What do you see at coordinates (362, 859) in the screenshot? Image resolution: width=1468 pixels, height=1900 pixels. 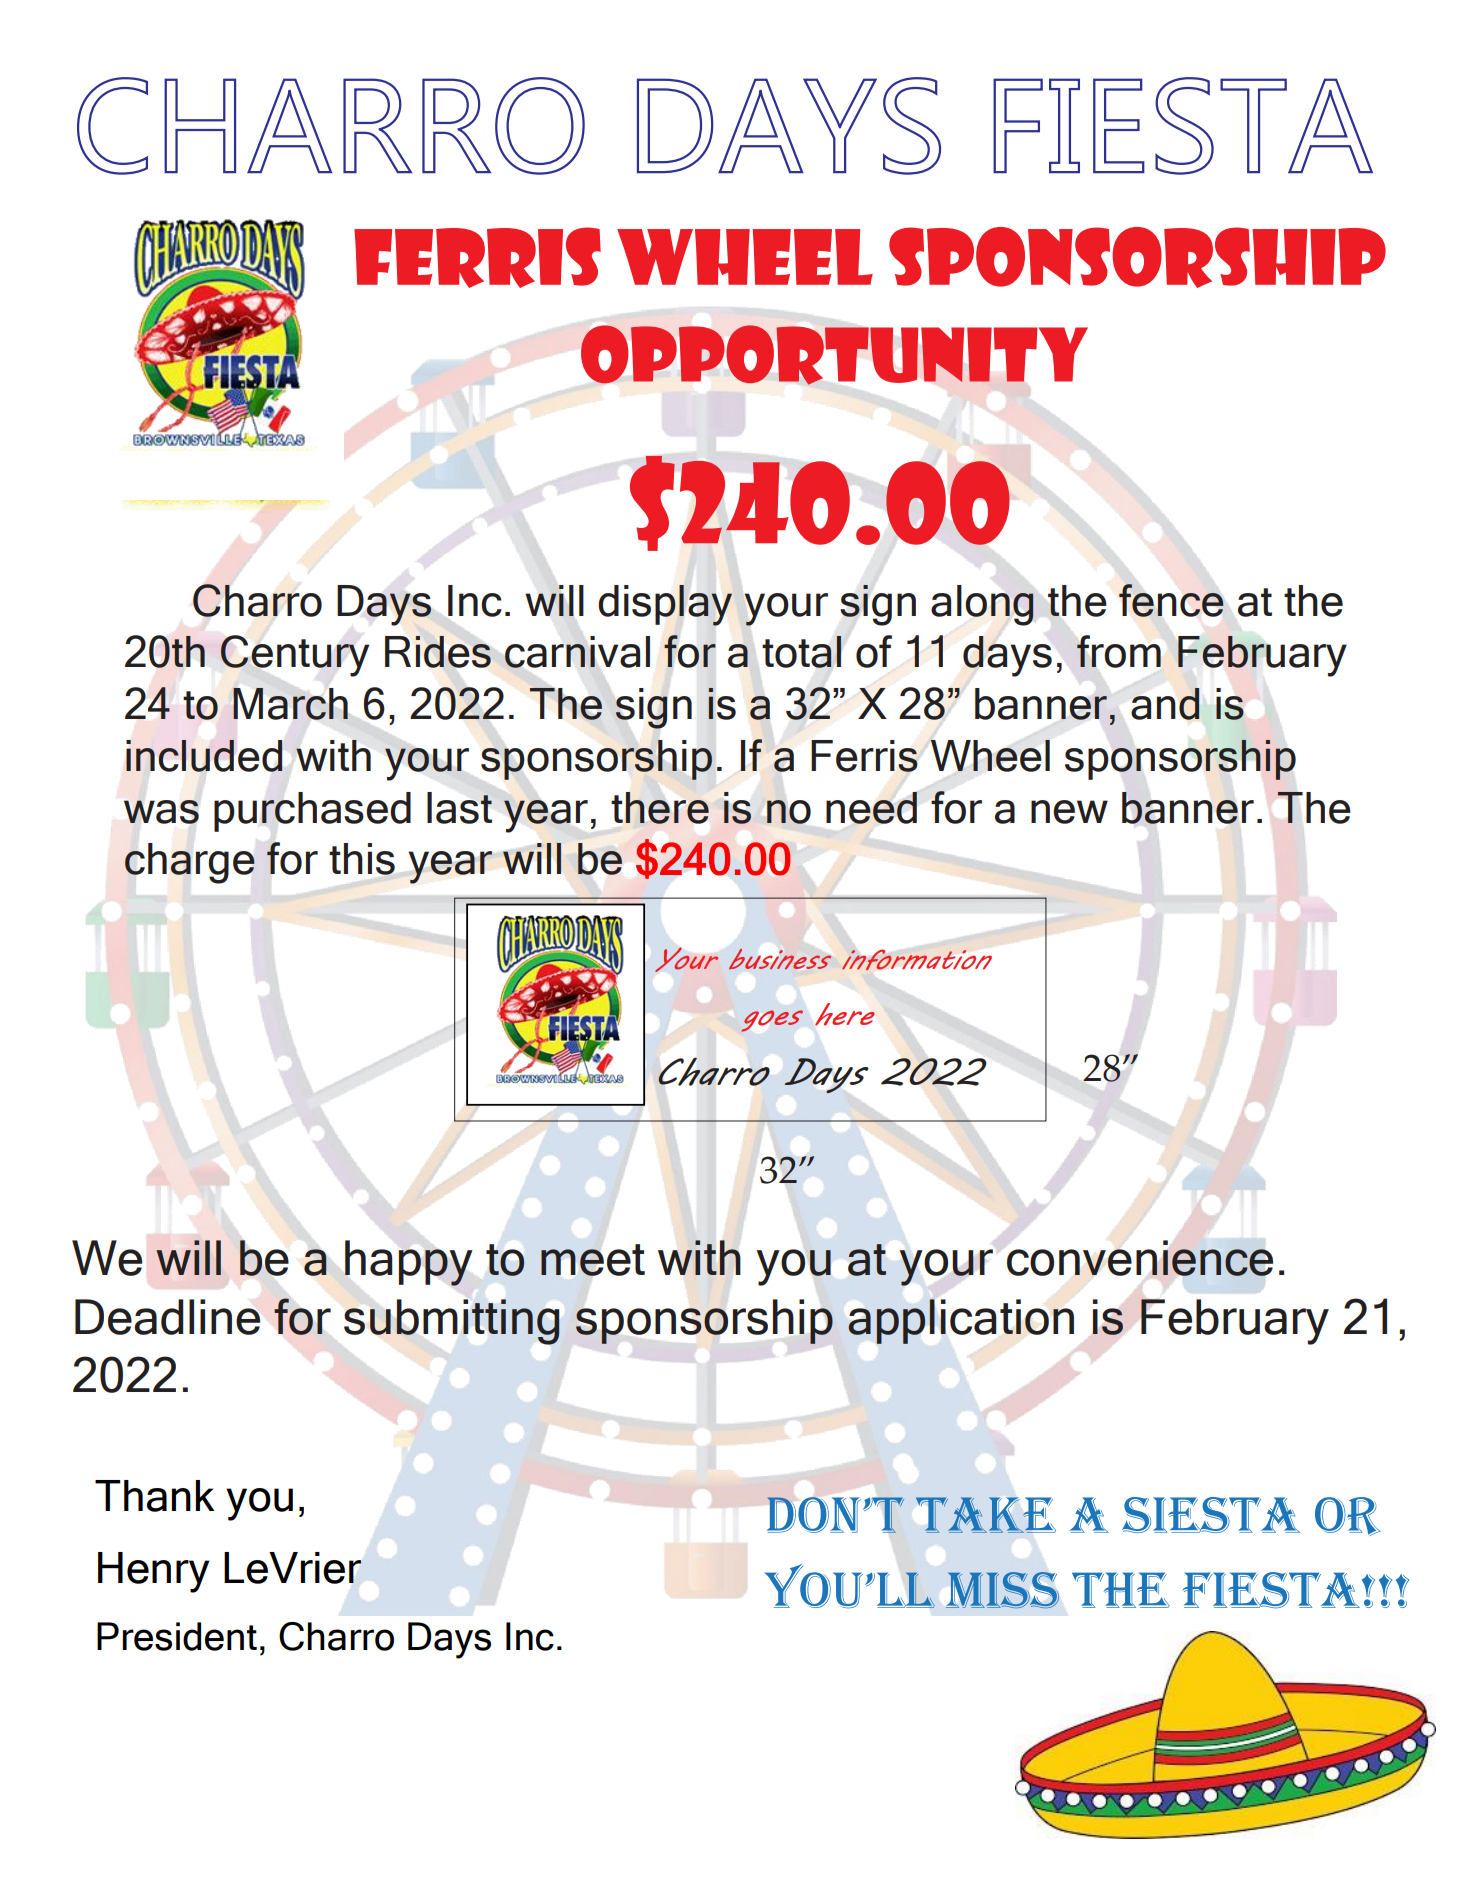 I see `this` at bounding box center [362, 859].
